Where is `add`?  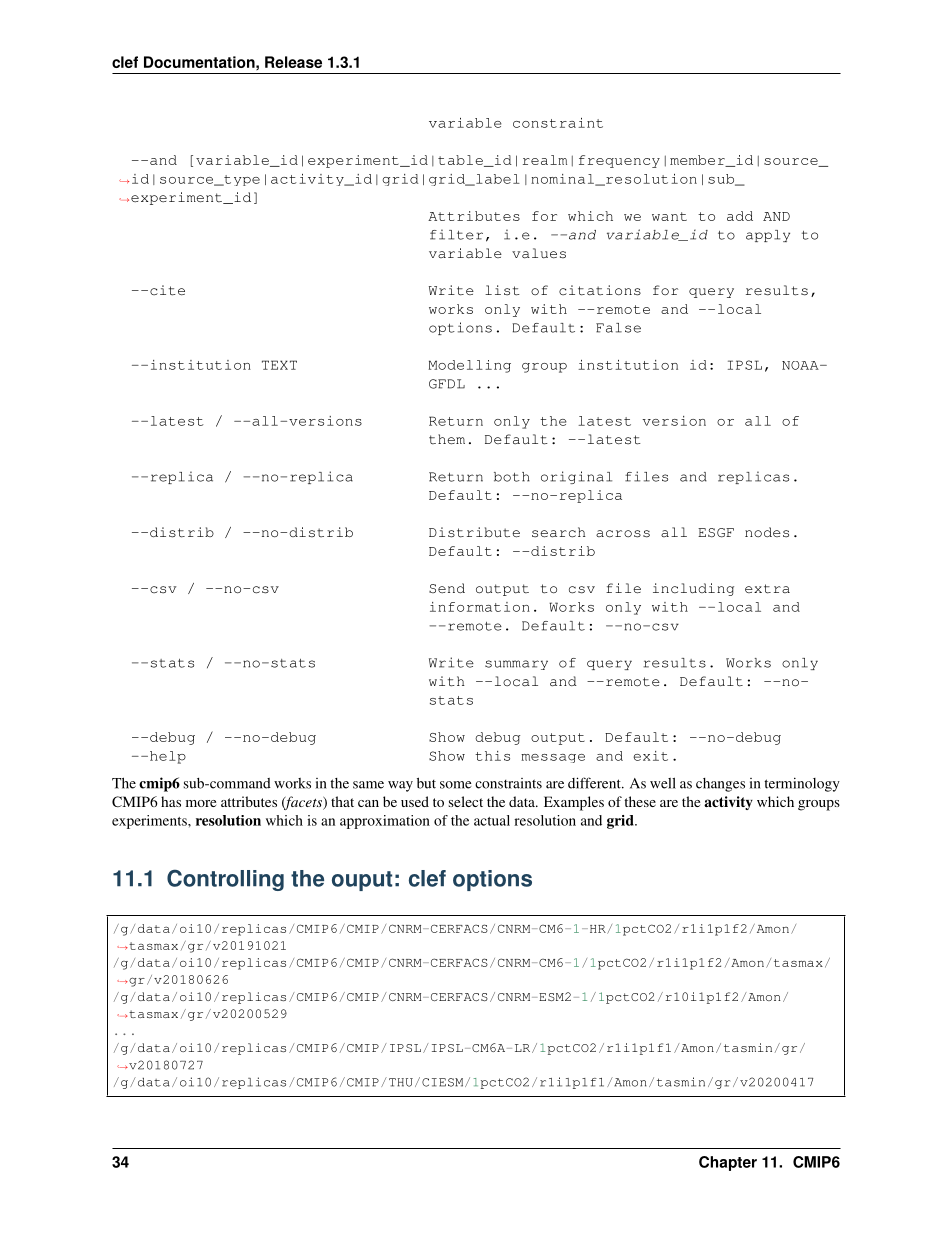 add is located at coordinates (740, 216).
